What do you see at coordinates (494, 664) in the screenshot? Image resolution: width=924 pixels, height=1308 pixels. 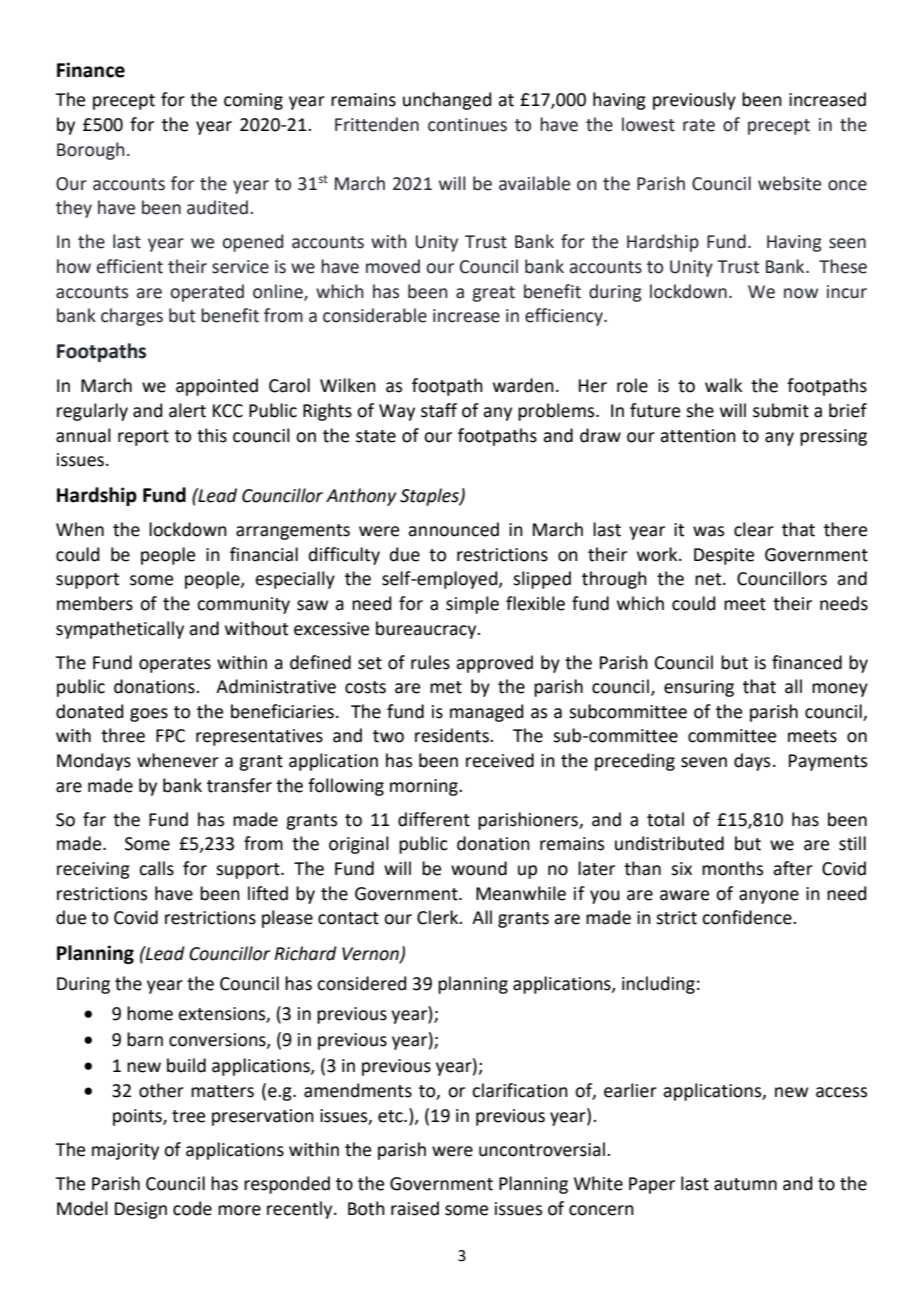 I see `approved` at bounding box center [494, 664].
